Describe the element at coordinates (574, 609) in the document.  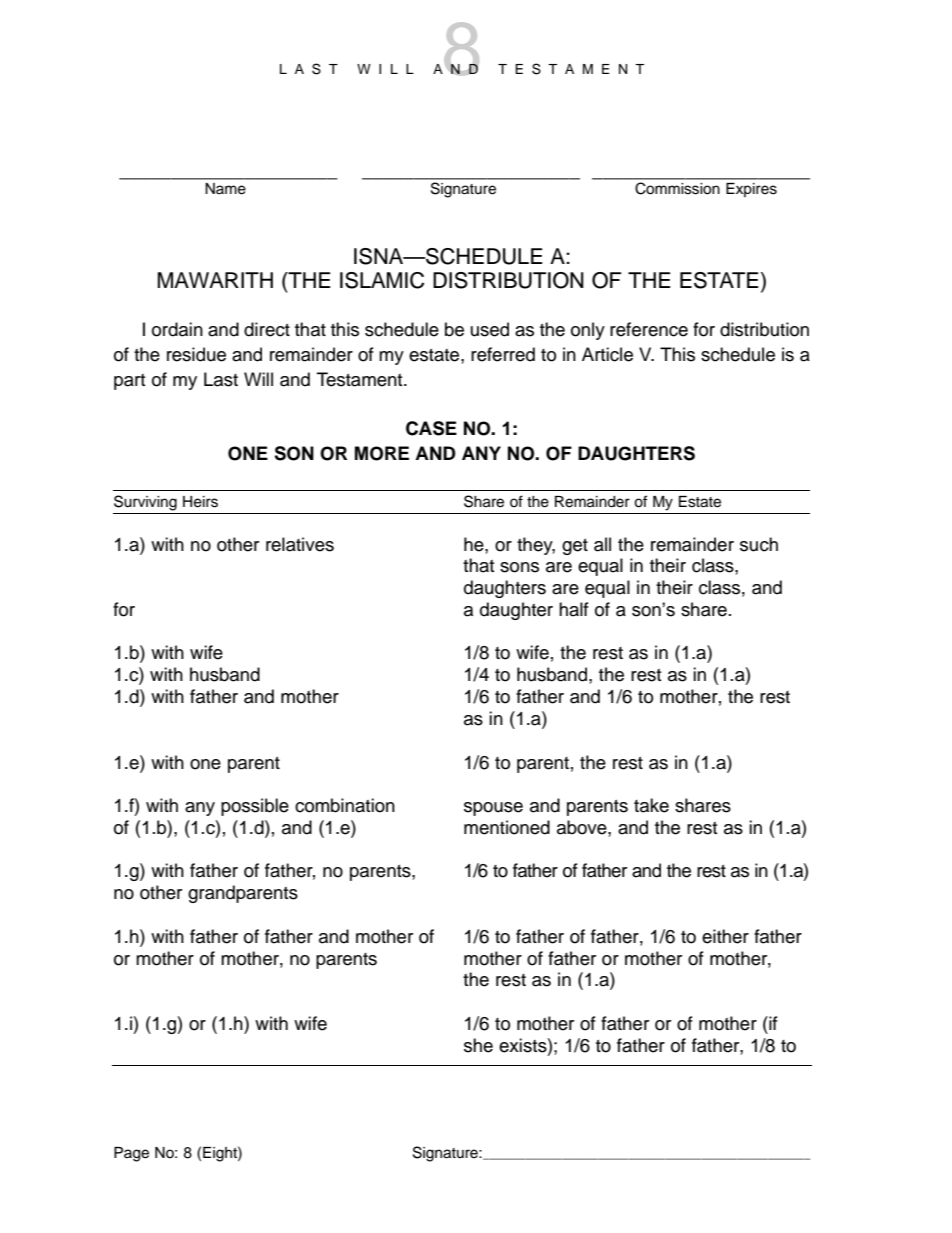
I see `half` at that location.
